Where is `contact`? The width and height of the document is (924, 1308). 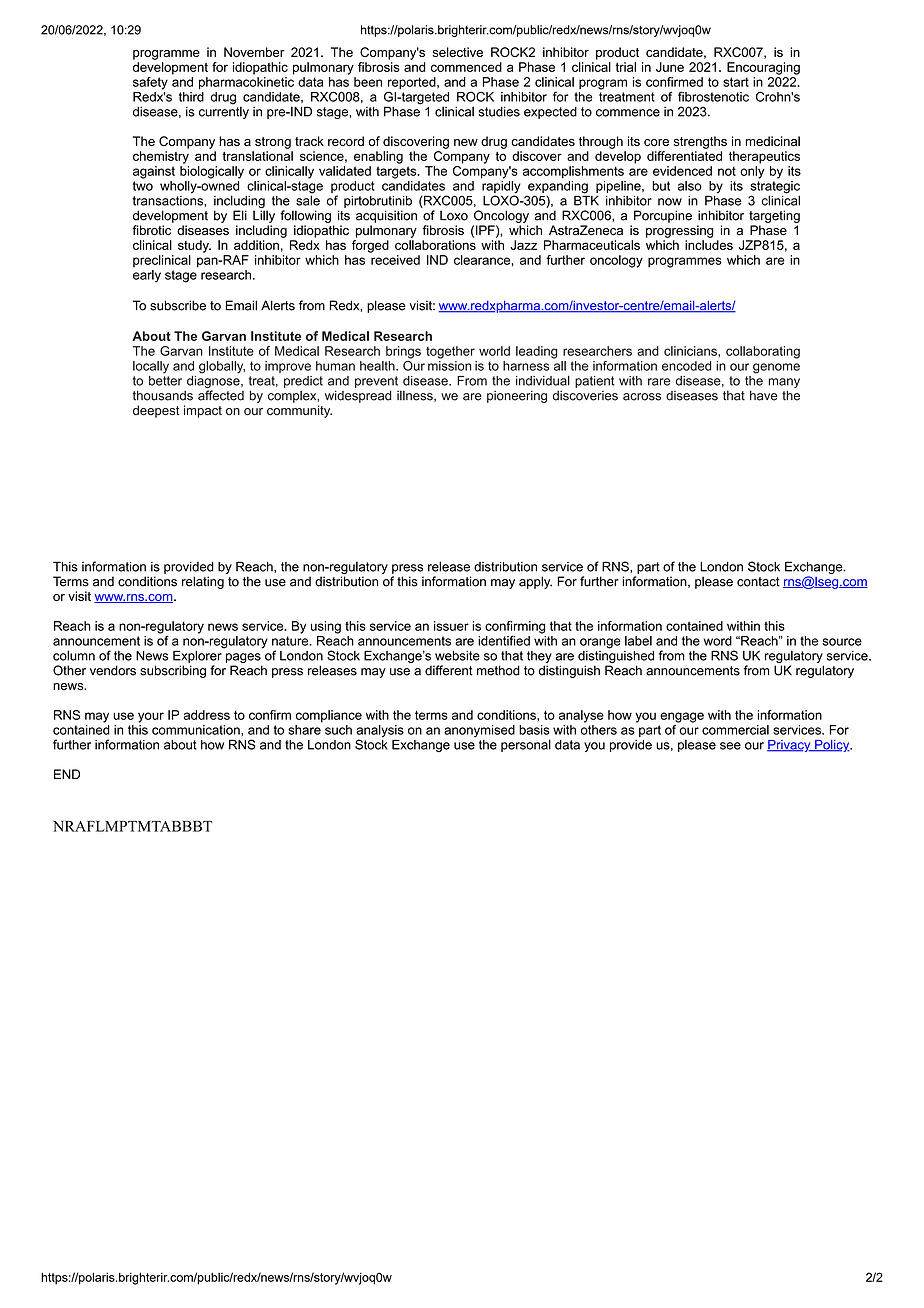
contact is located at coordinates (758, 582).
